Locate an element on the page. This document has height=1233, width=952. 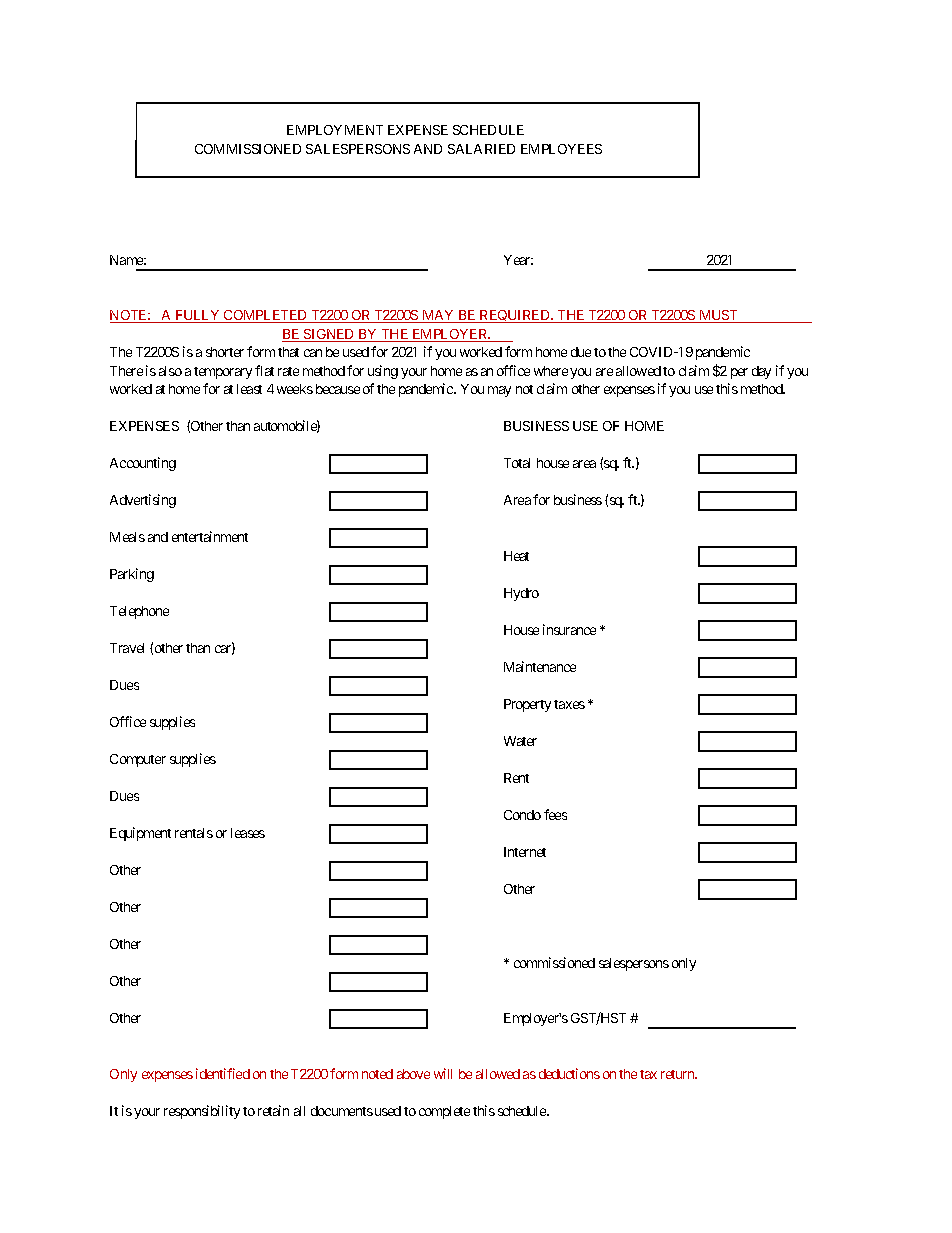
insurance is located at coordinates (569, 629).
